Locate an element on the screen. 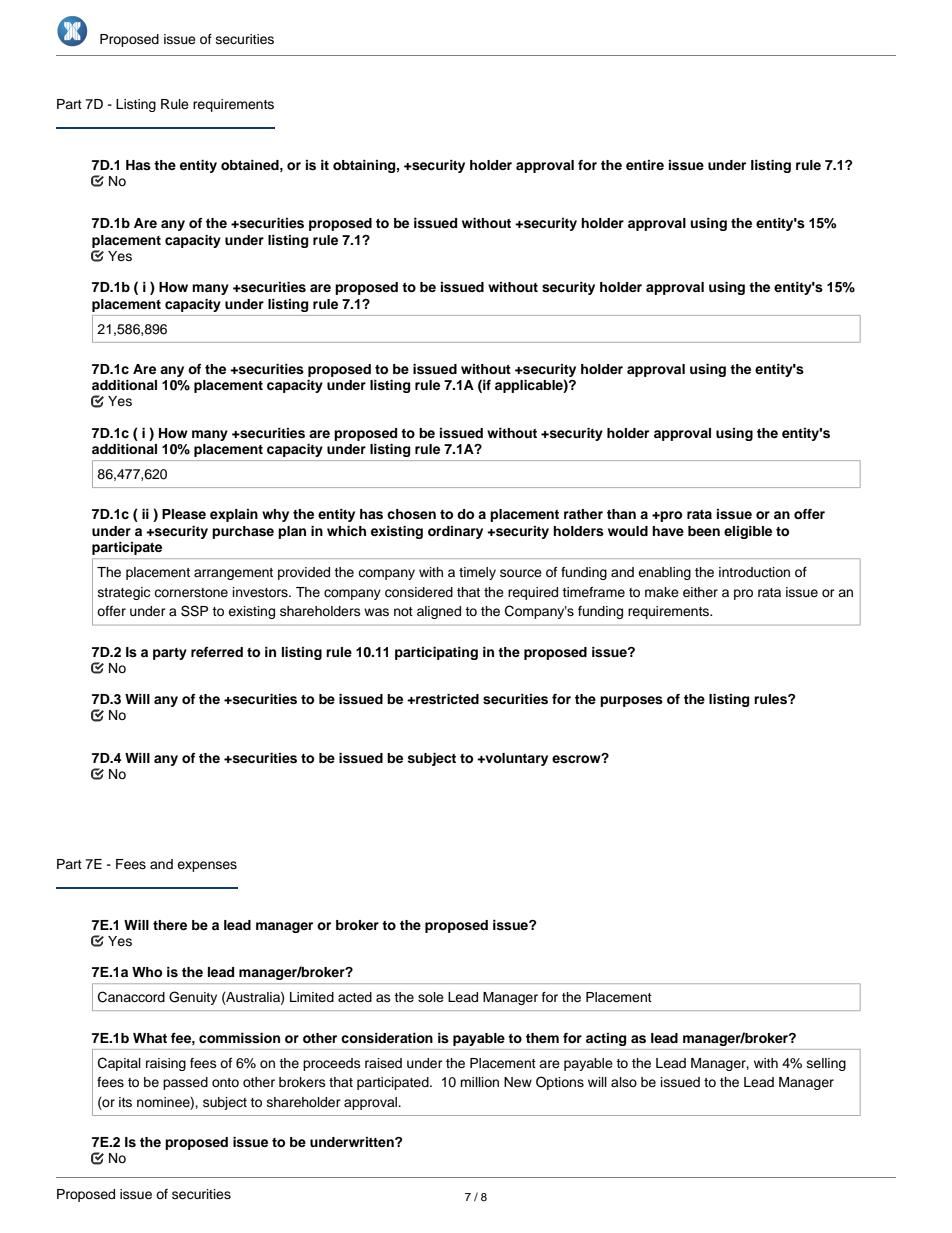  referred is located at coordinates (217, 652).
